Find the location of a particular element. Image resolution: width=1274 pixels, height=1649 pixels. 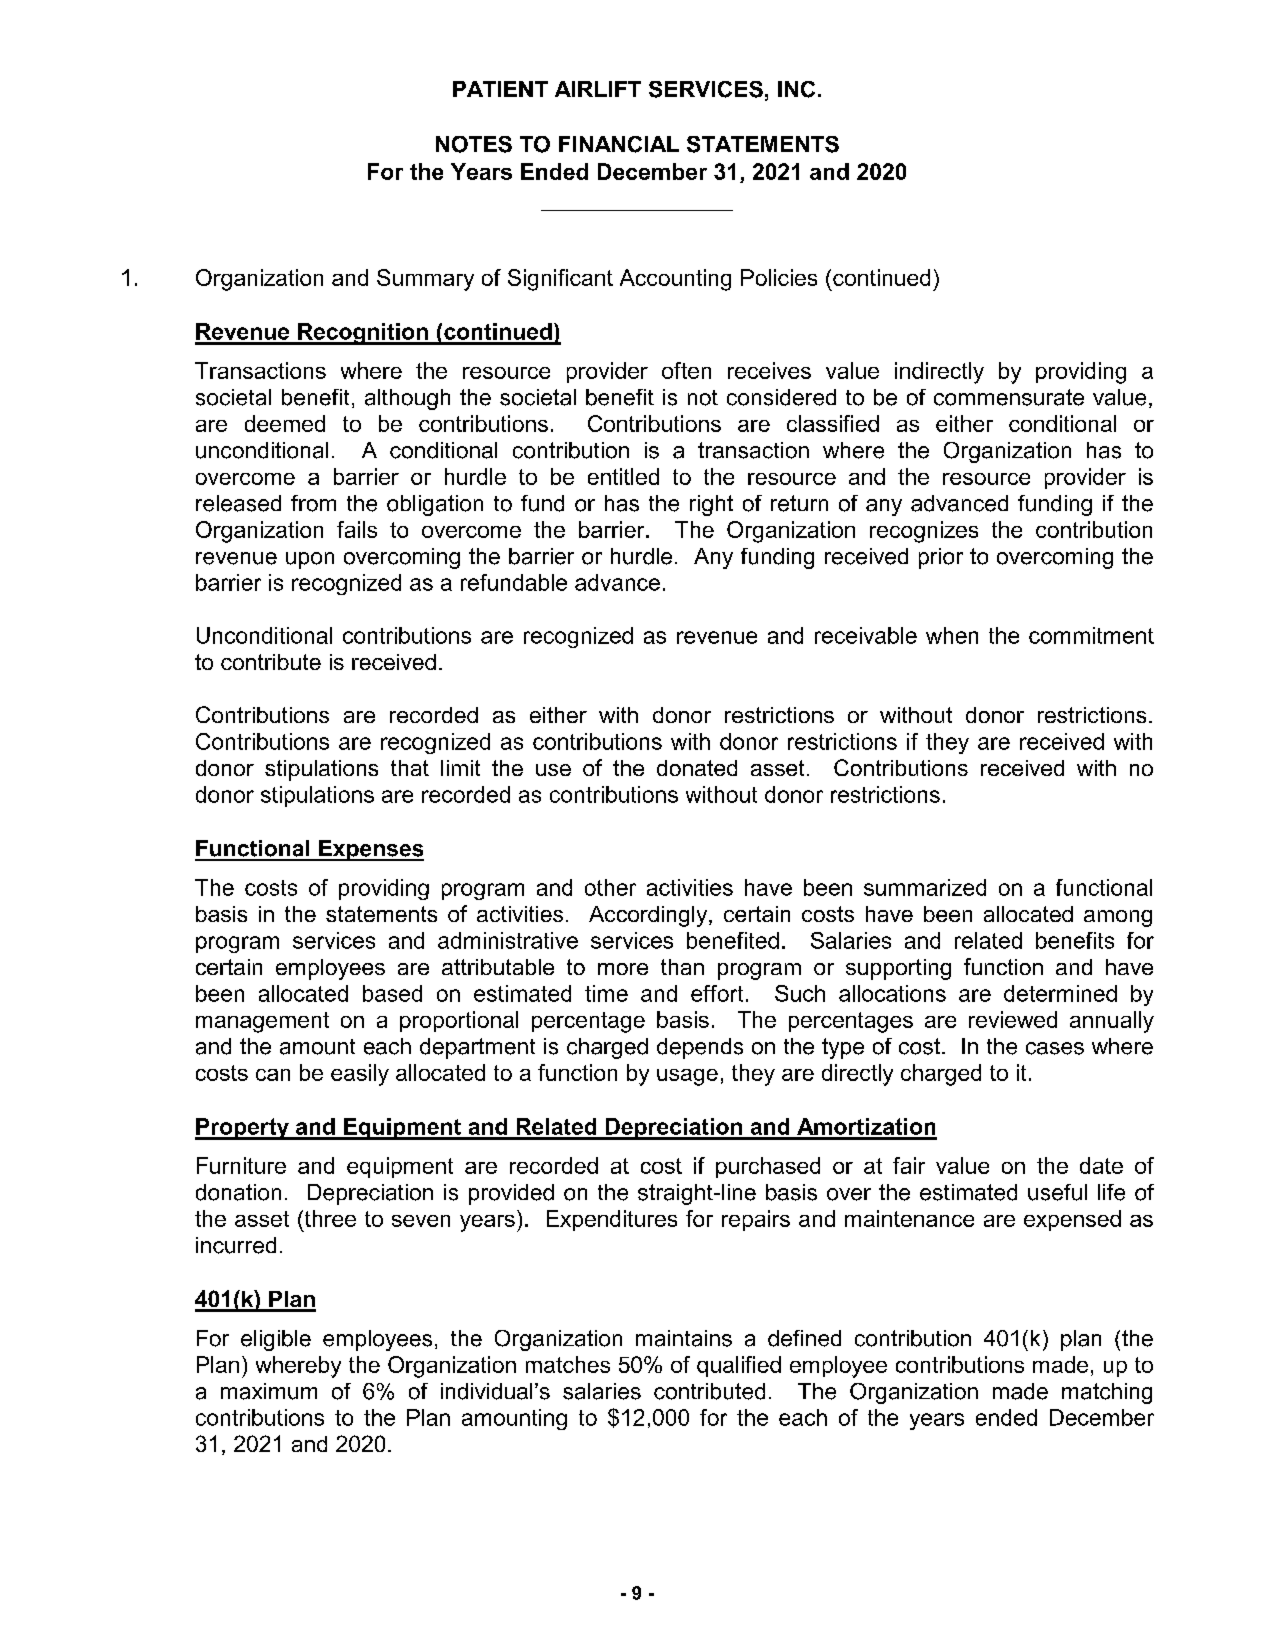

that is located at coordinates (410, 768).
